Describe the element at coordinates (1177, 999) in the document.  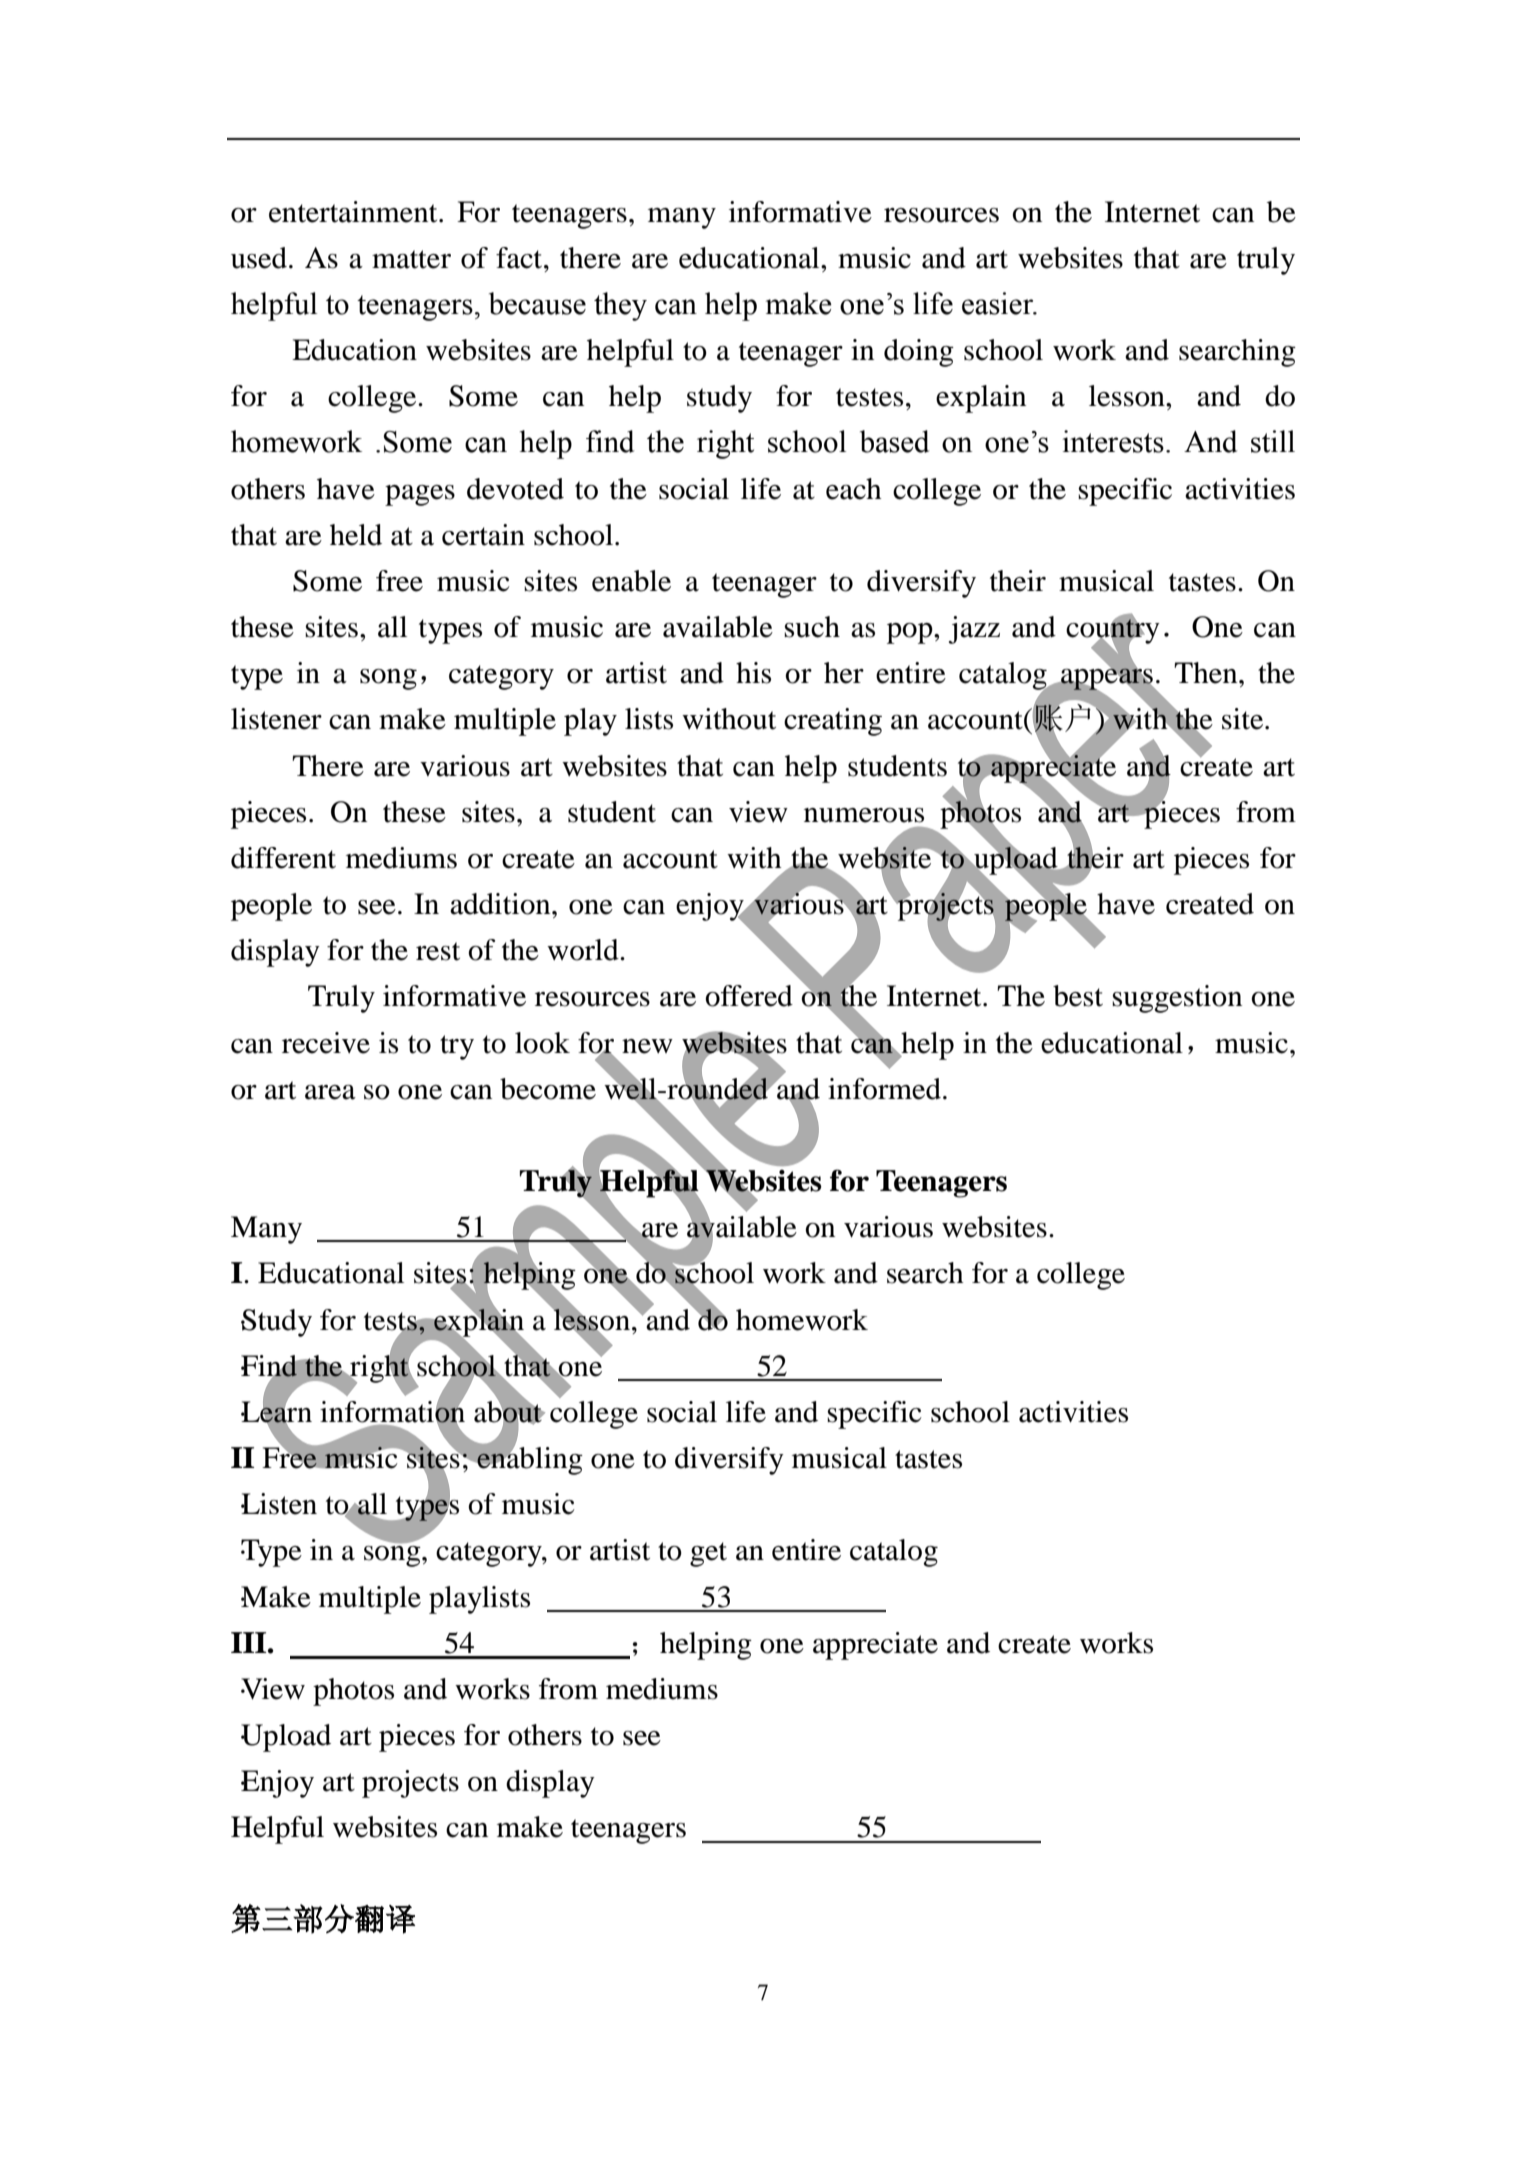
I see `suggestion` at that location.
